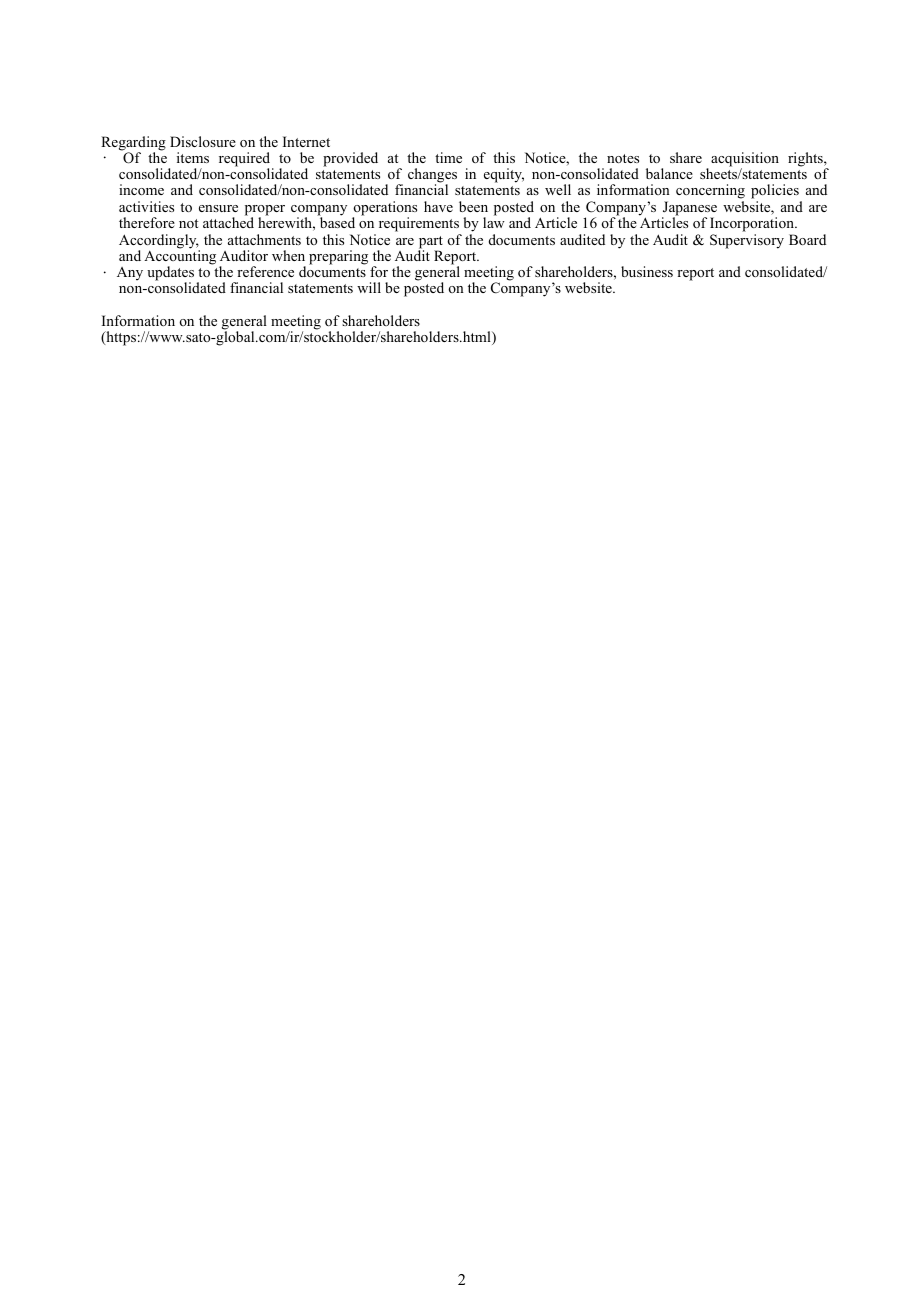  I want to click on Disclosure, so click(203, 141).
